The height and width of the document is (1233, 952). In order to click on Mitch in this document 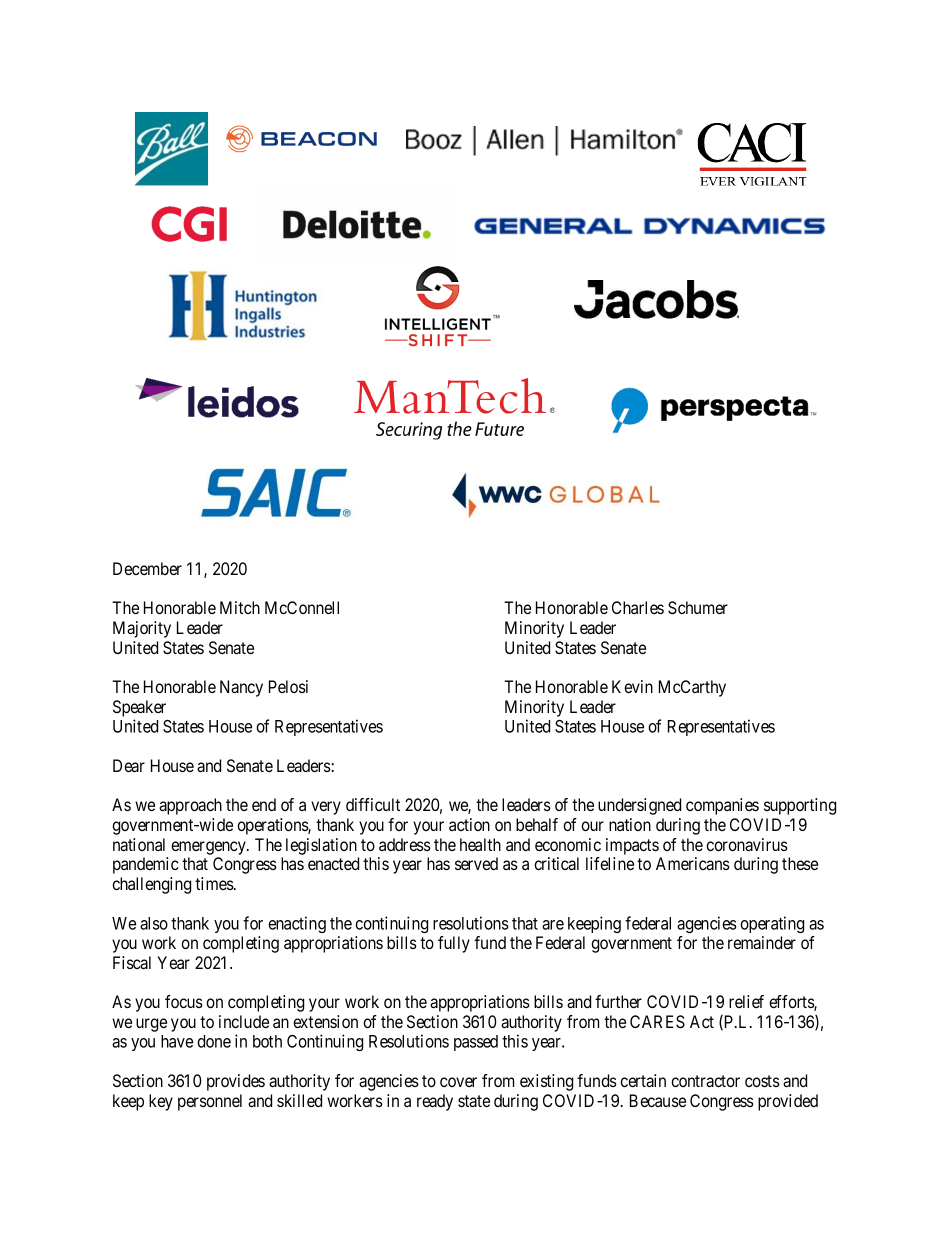, I will do `click(240, 607)`.
